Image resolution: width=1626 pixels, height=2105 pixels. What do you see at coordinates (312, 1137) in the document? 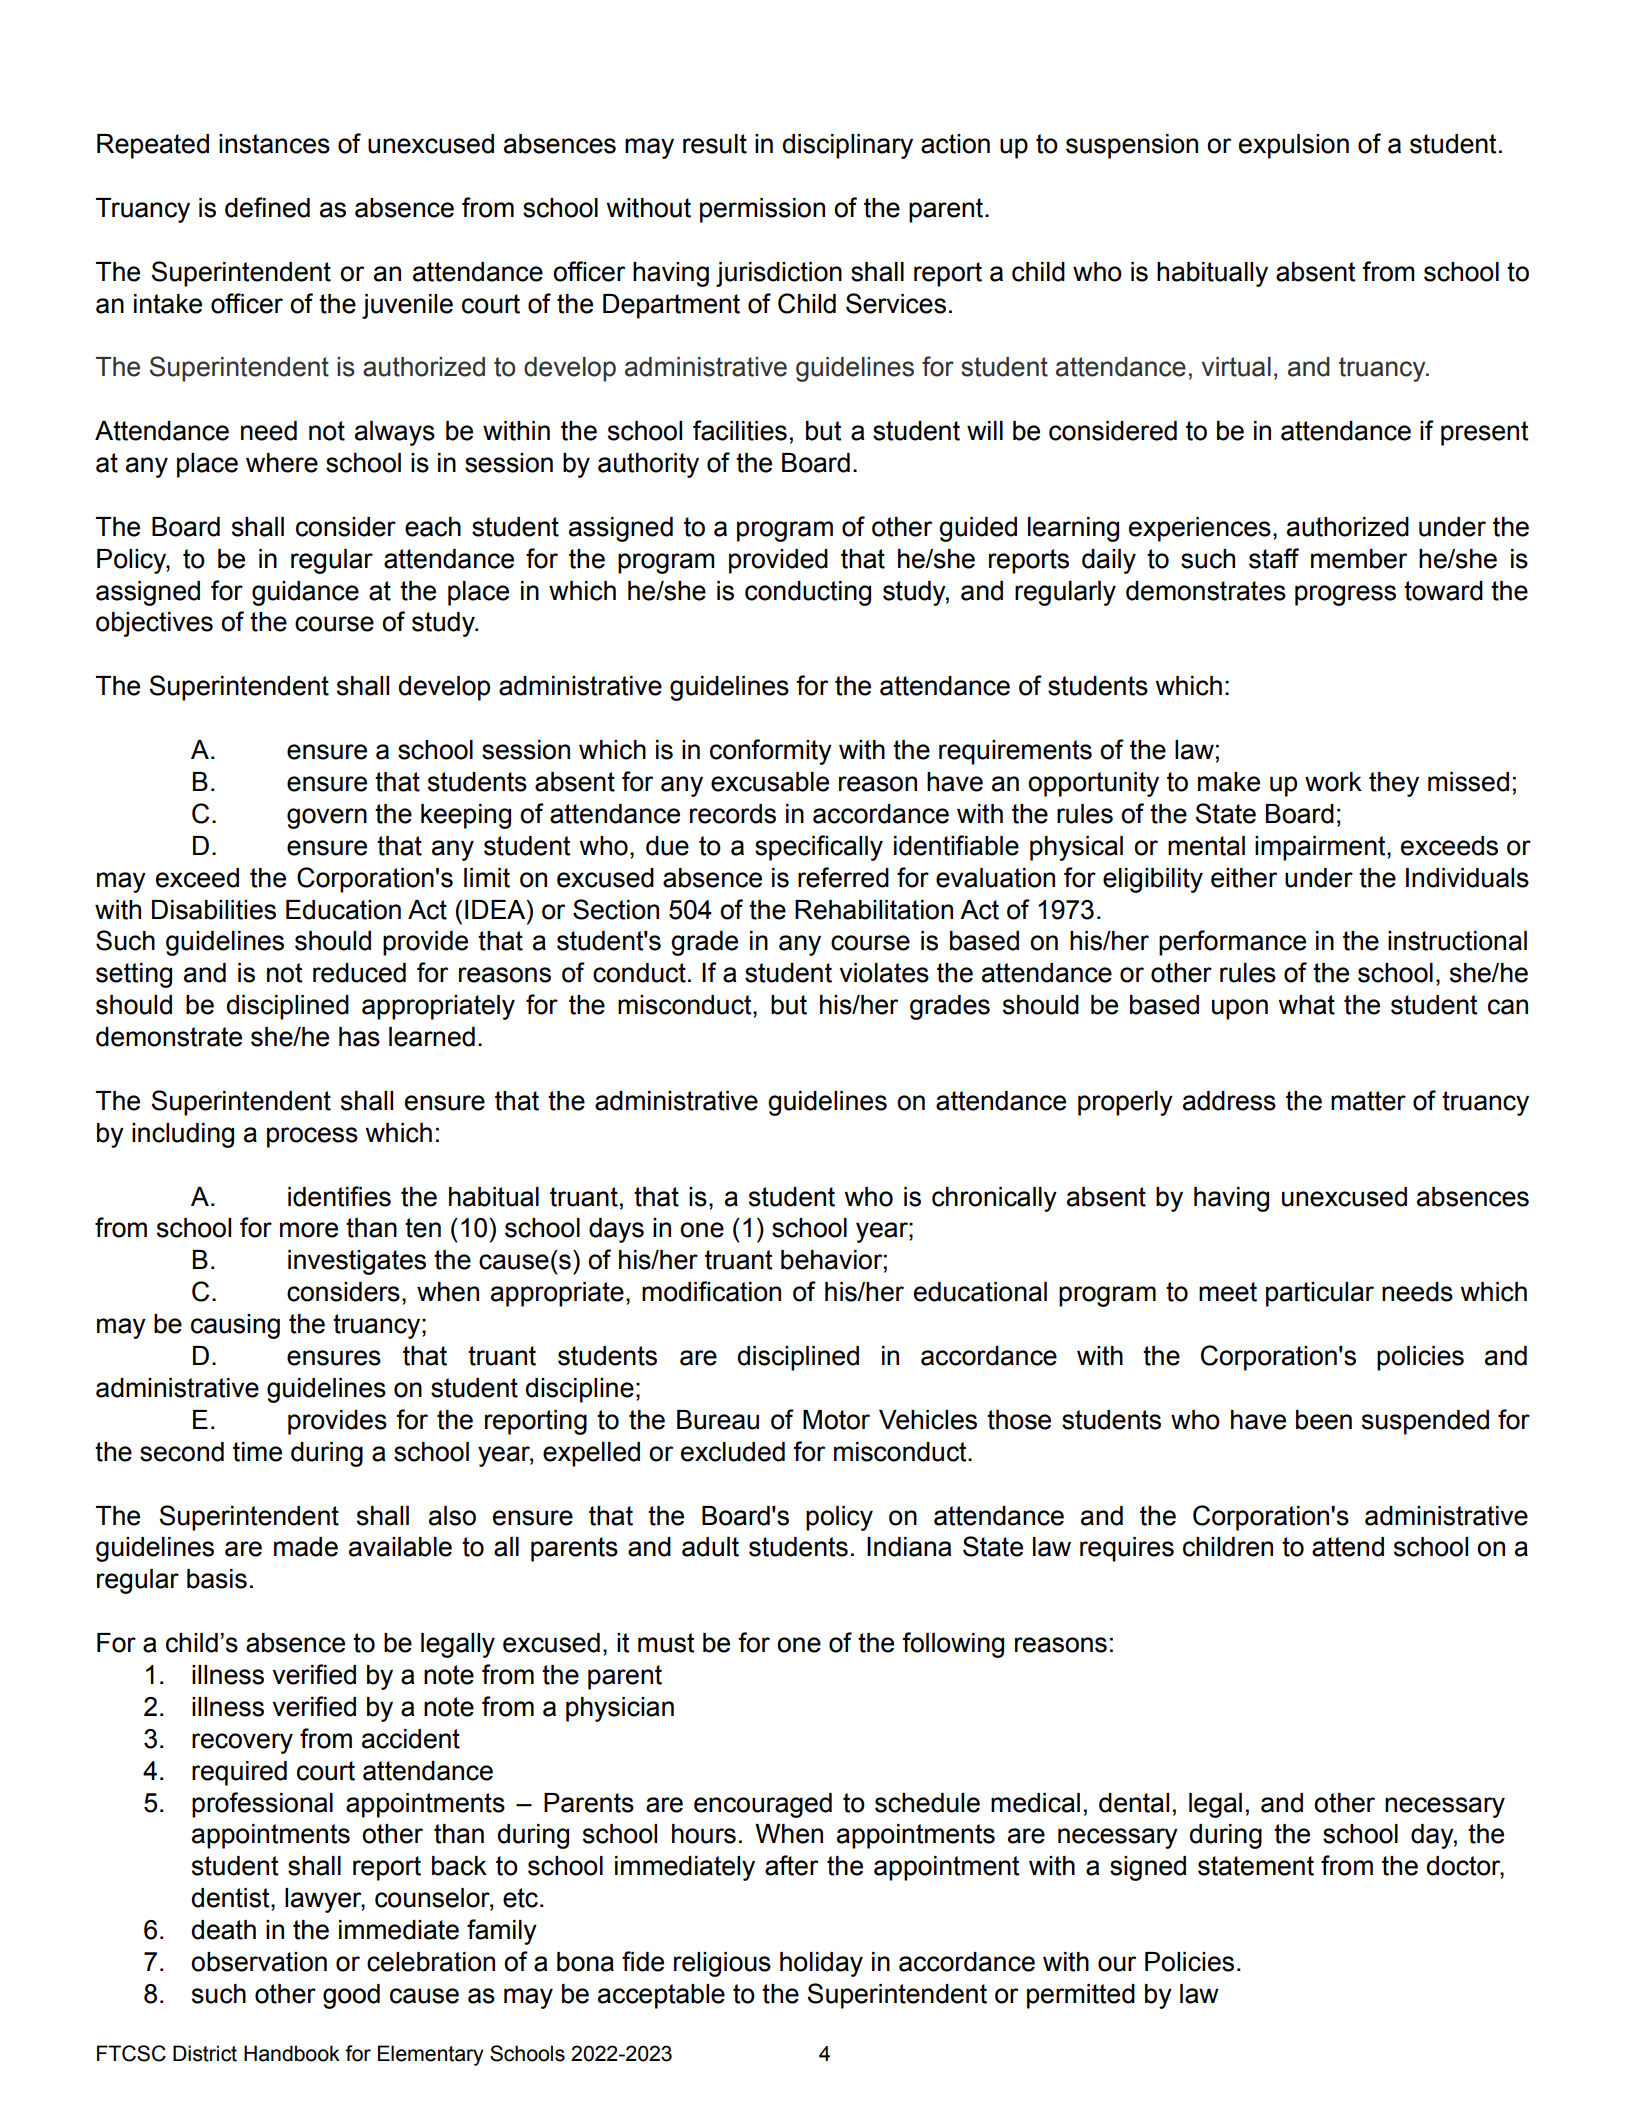
I see `process` at bounding box center [312, 1137].
